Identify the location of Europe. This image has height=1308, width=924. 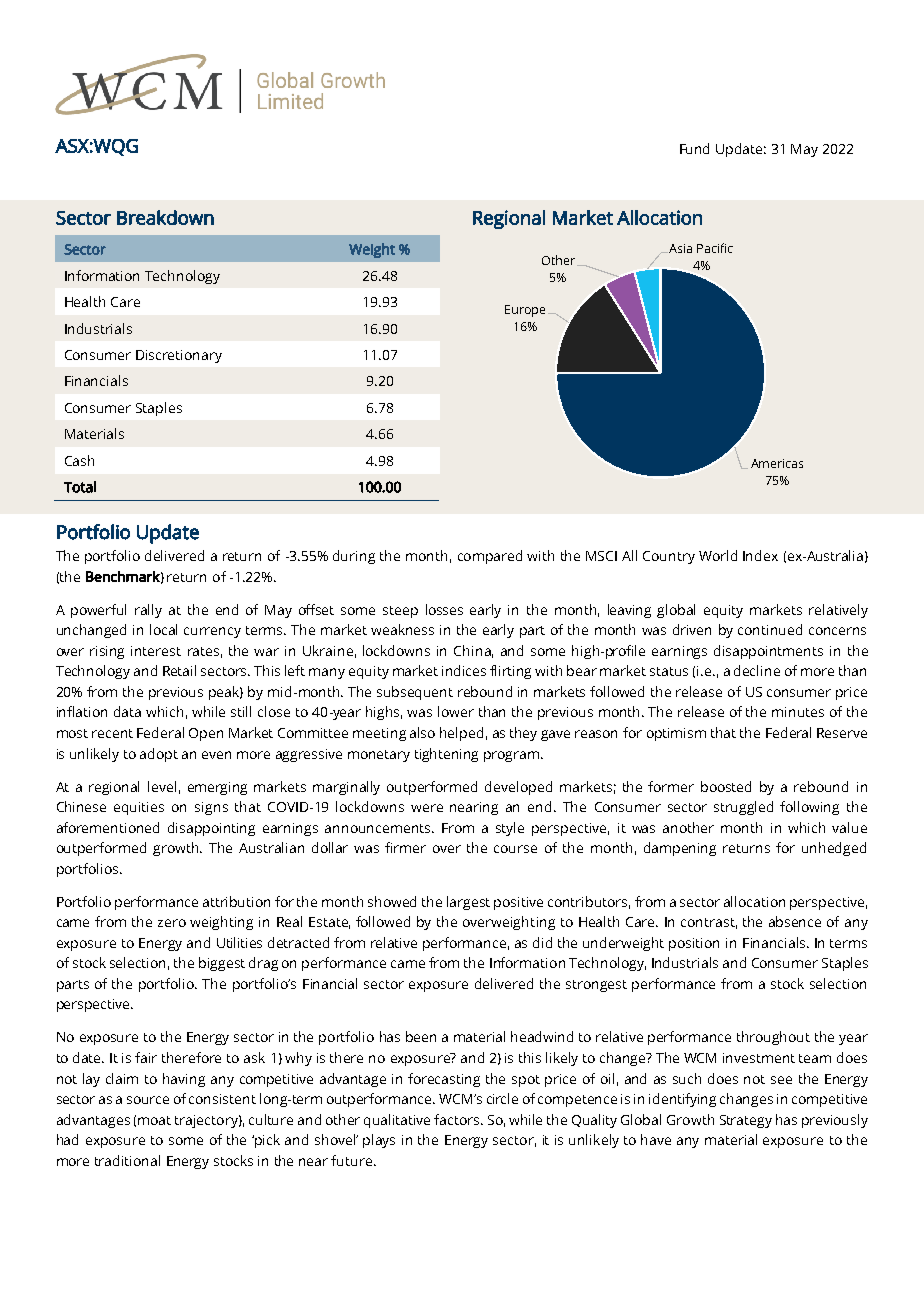
(525, 311).
